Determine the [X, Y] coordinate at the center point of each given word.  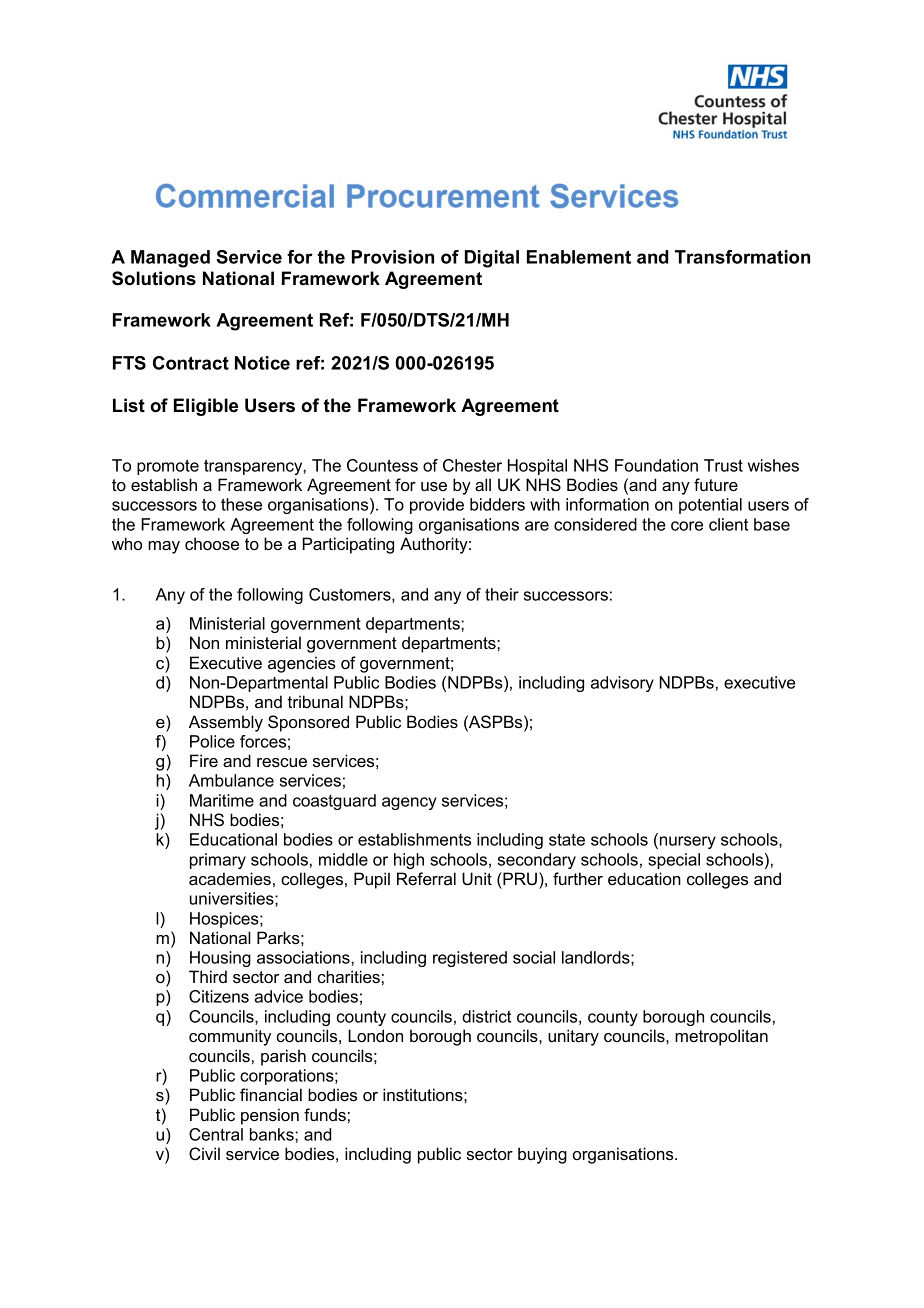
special [674, 861]
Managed [170, 259]
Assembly [226, 723]
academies [230, 878]
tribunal [315, 701]
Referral [426, 878]
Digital [492, 259]
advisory [622, 684]
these [241, 504]
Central [216, 1134]
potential [710, 506]
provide [437, 506]
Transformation [742, 257]
